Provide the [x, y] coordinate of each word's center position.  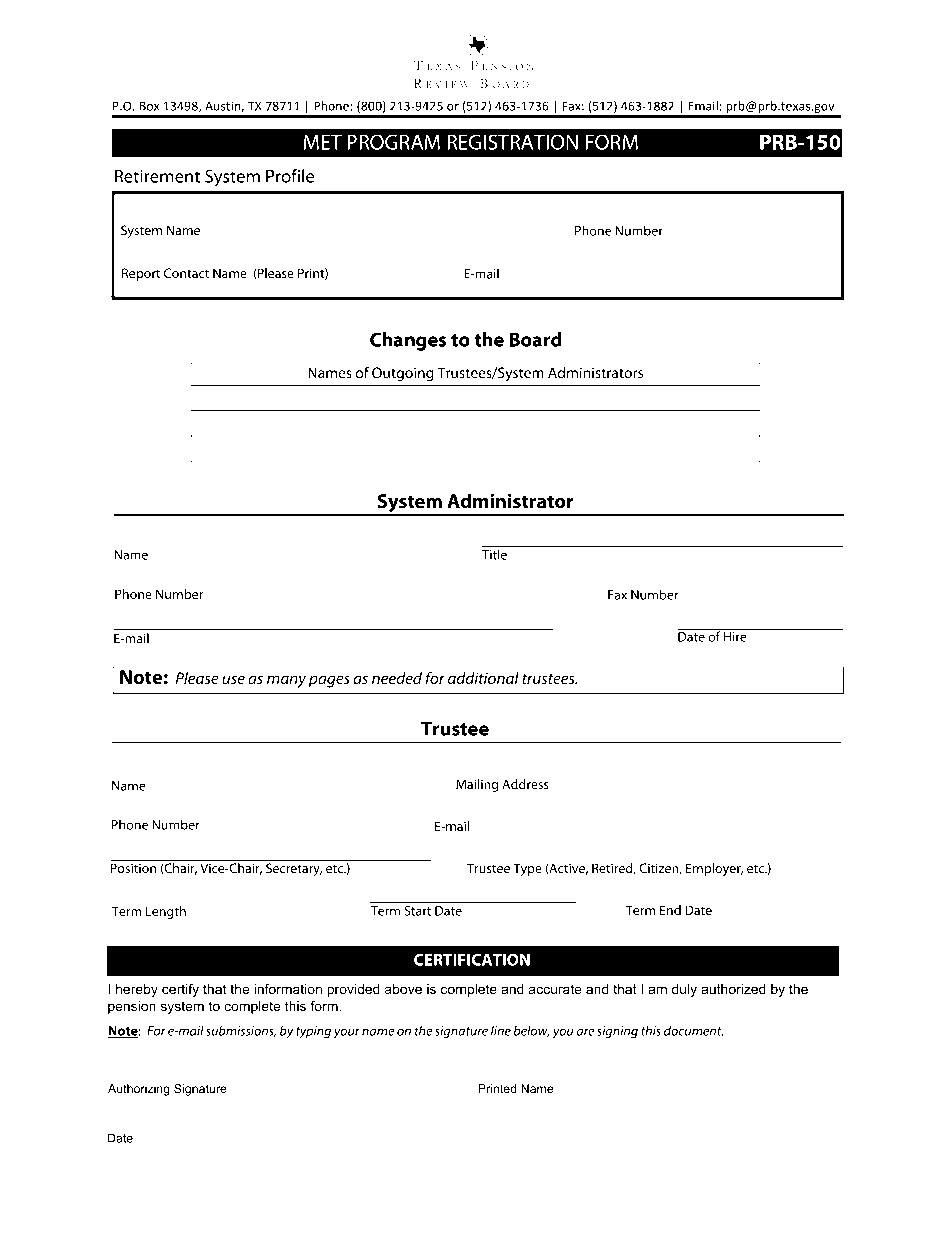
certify [180, 990]
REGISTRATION [512, 142]
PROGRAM [393, 142]
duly [684, 990]
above [403, 989]
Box [149, 106]
